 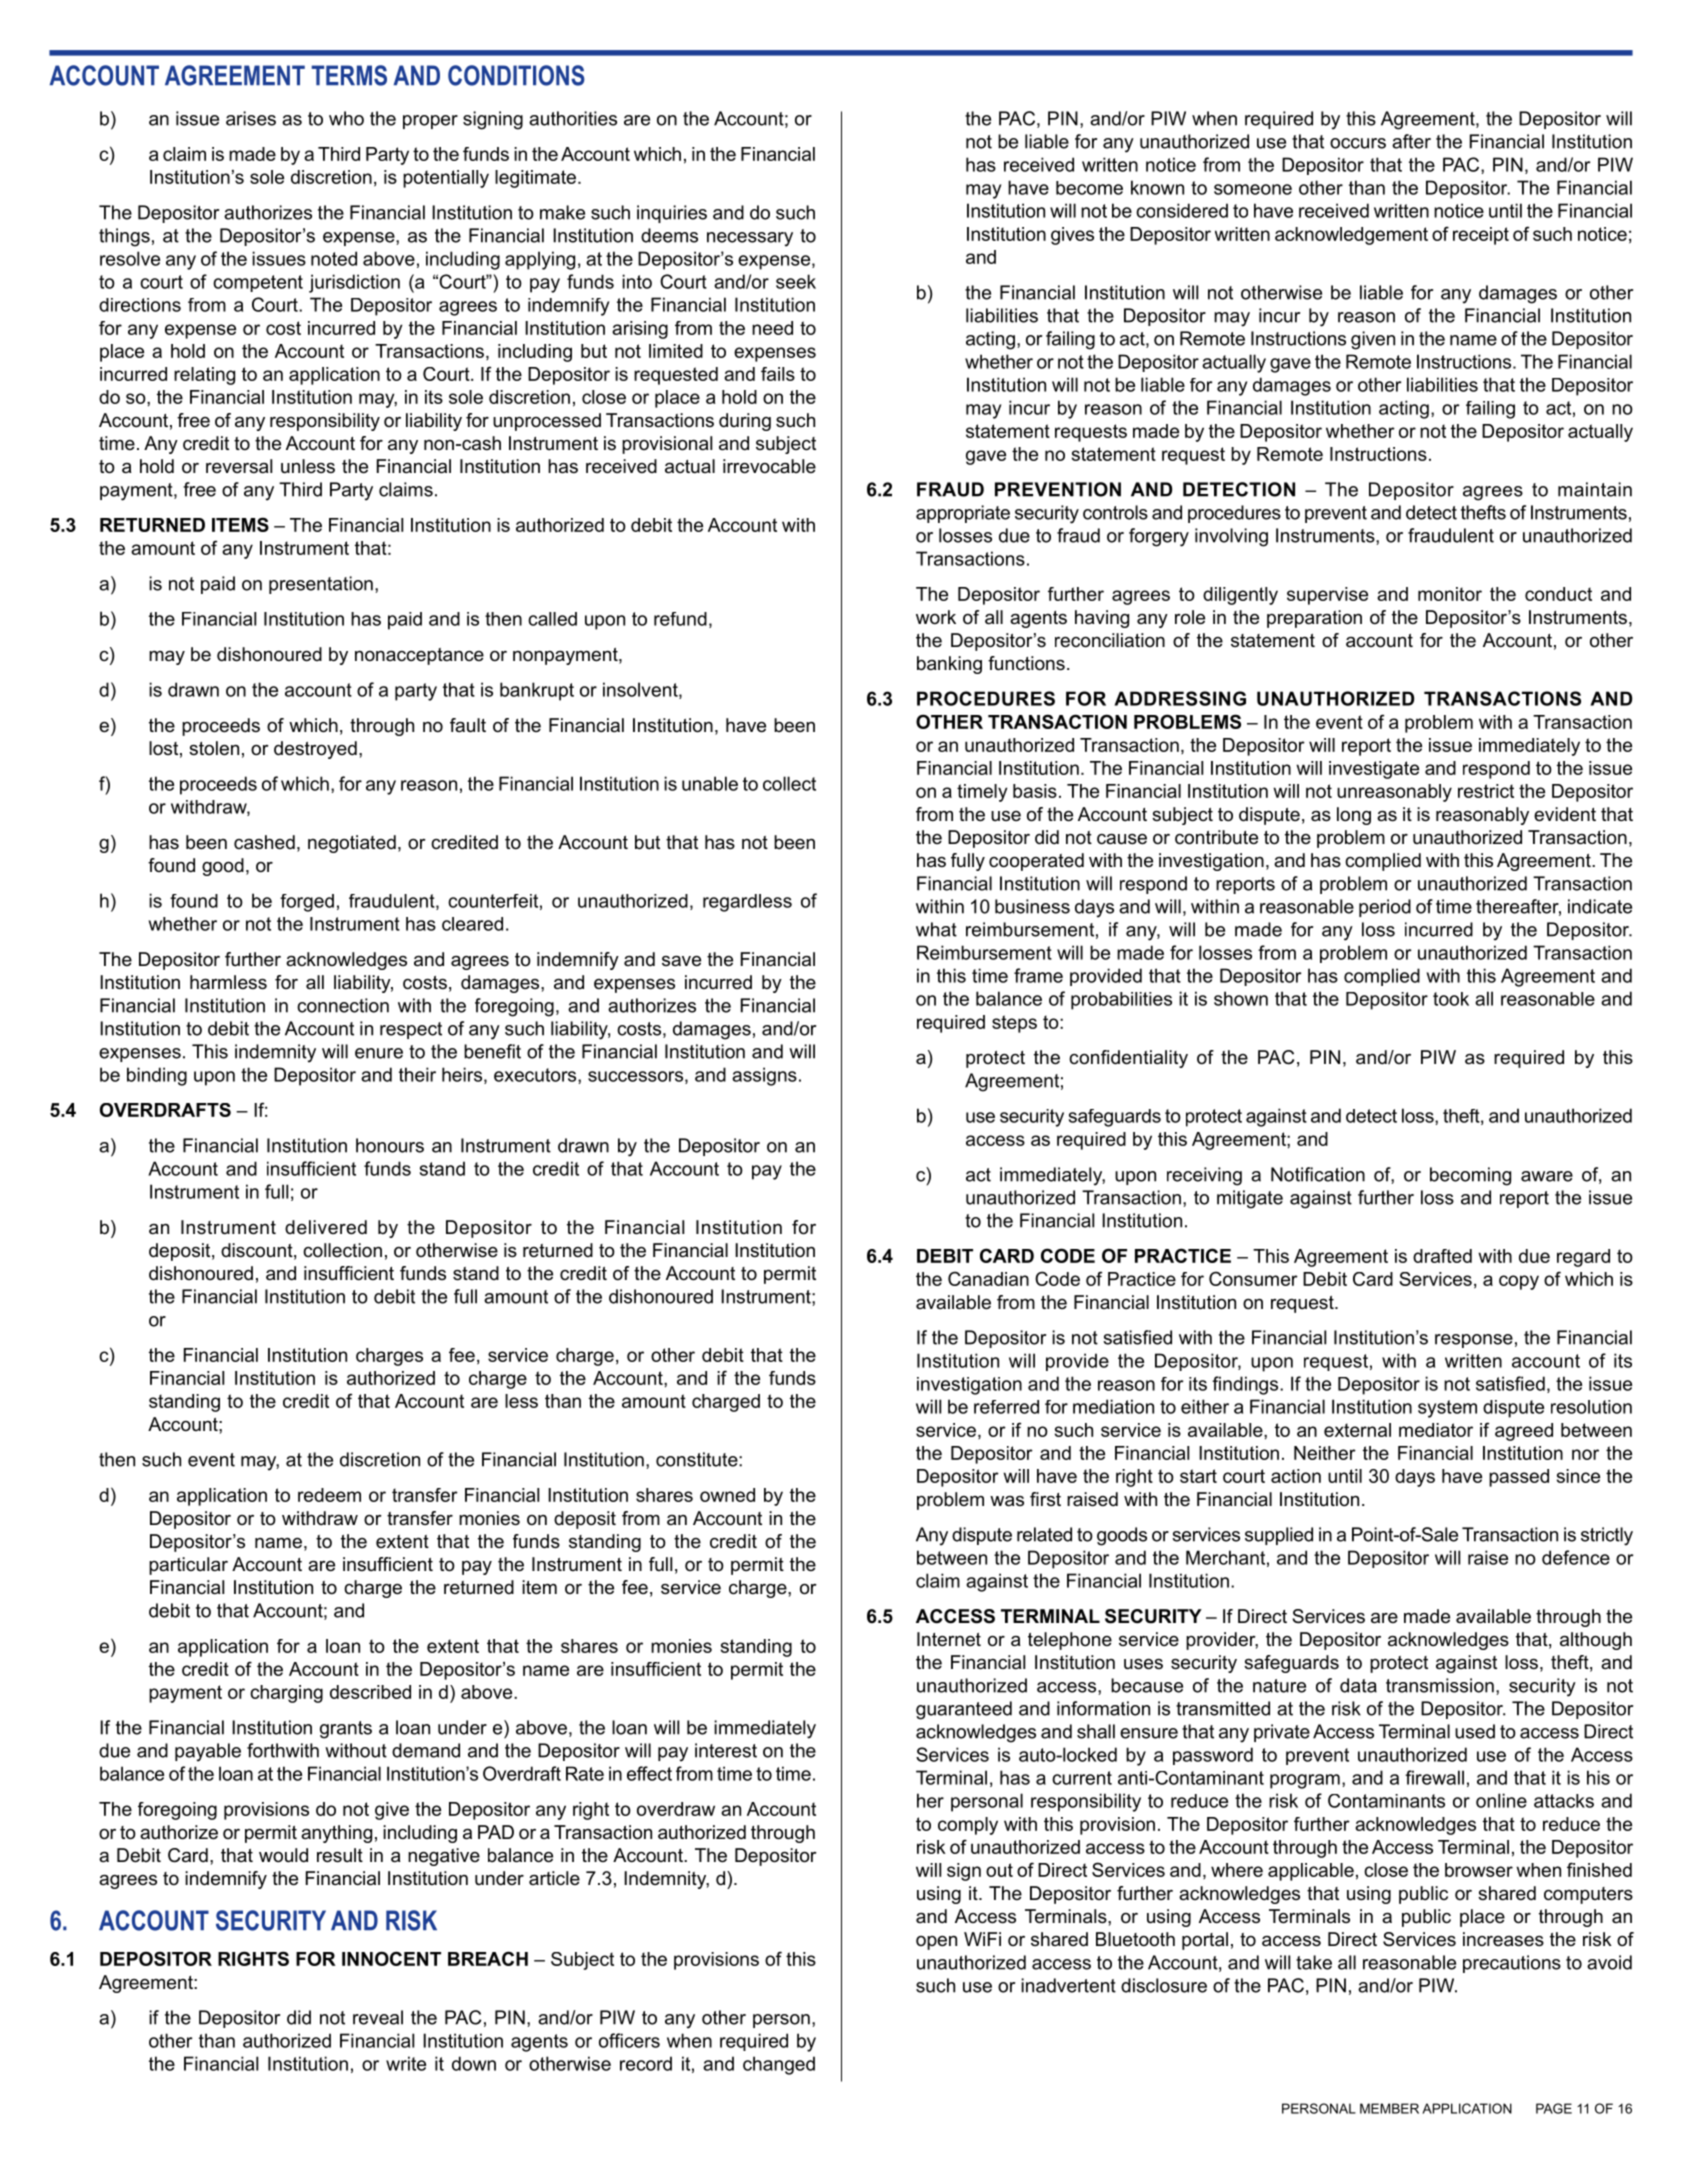 What do you see at coordinates (378, 2017) in the screenshot?
I see `reveal` at bounding box center [378, 2017].
